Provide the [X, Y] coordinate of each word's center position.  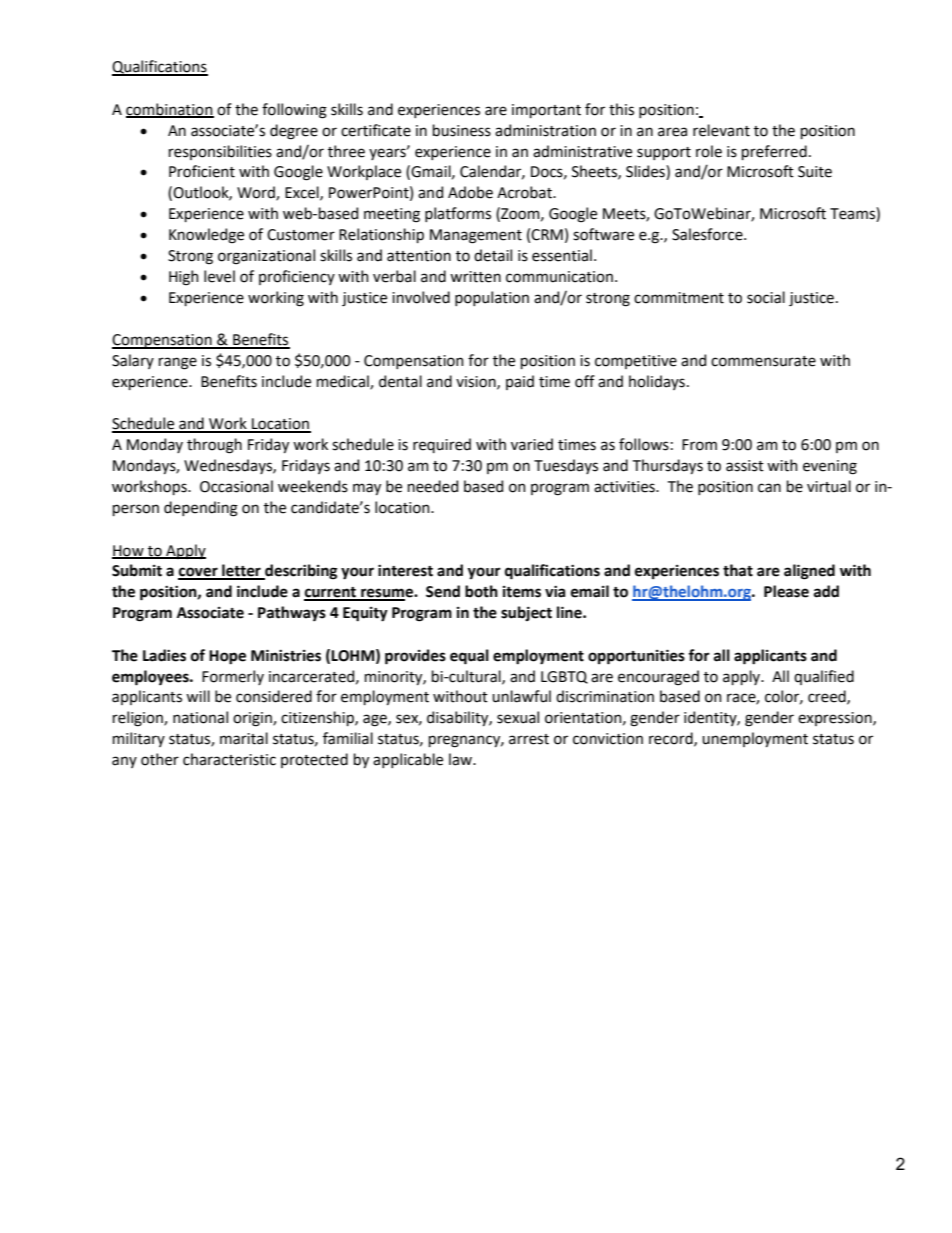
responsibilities [220, 152]
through [214, 446]
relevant [721, 130]
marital [244, 738]
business [462, 130]
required [442, 445]
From [699, 445]
